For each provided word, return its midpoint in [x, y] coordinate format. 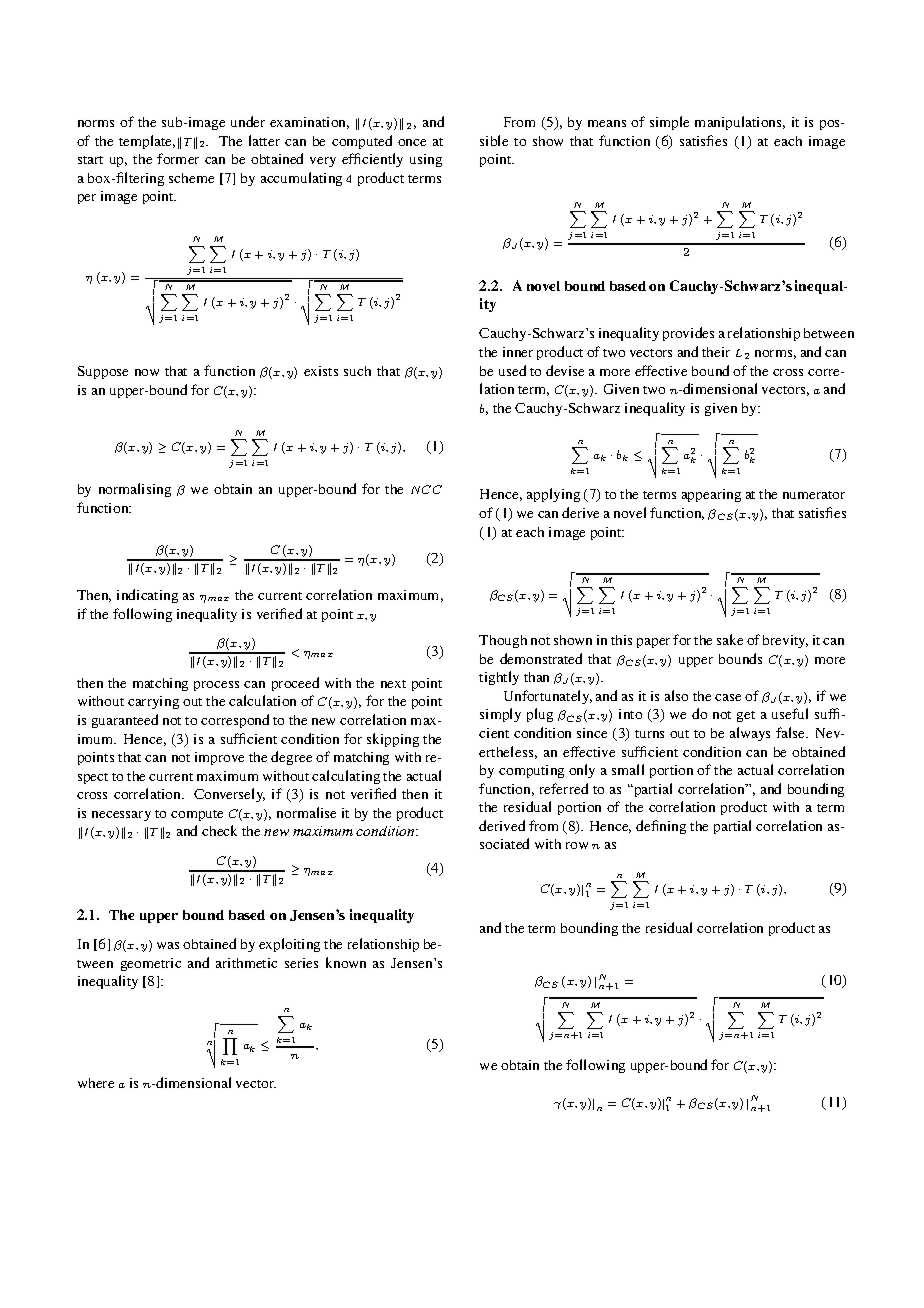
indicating [147, 596]
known [346, 962]
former [178, 158]
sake [730, 639]
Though [503, 641]
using [426, 160]
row [577, 845]
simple [669, 123]
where [96, 1083]
